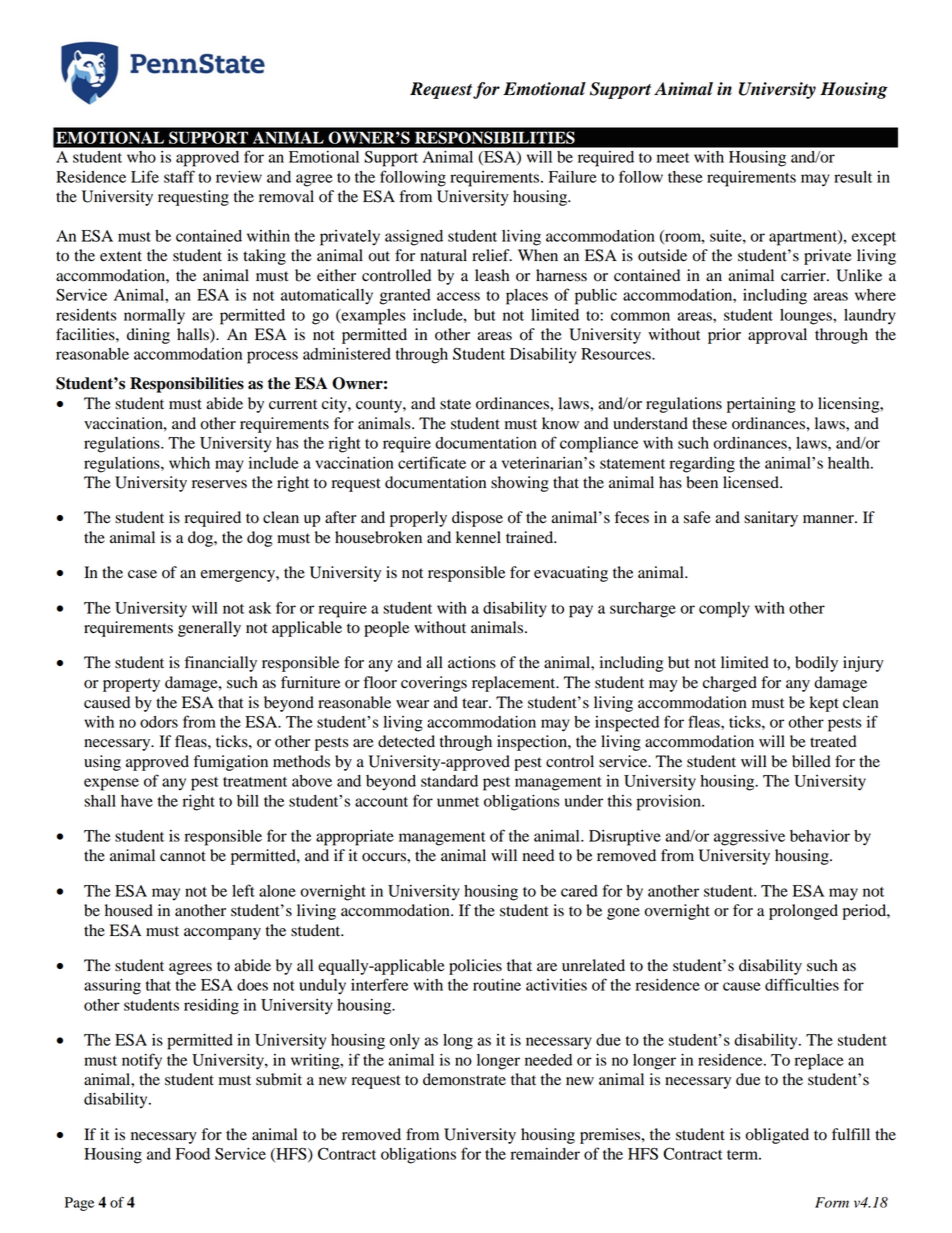 Image resolution: width=952 pixels, height=1233 pixels. What do you see at coordinates (573, 177) in the image?
I see `Failure` at bounding box center [573, 177].
